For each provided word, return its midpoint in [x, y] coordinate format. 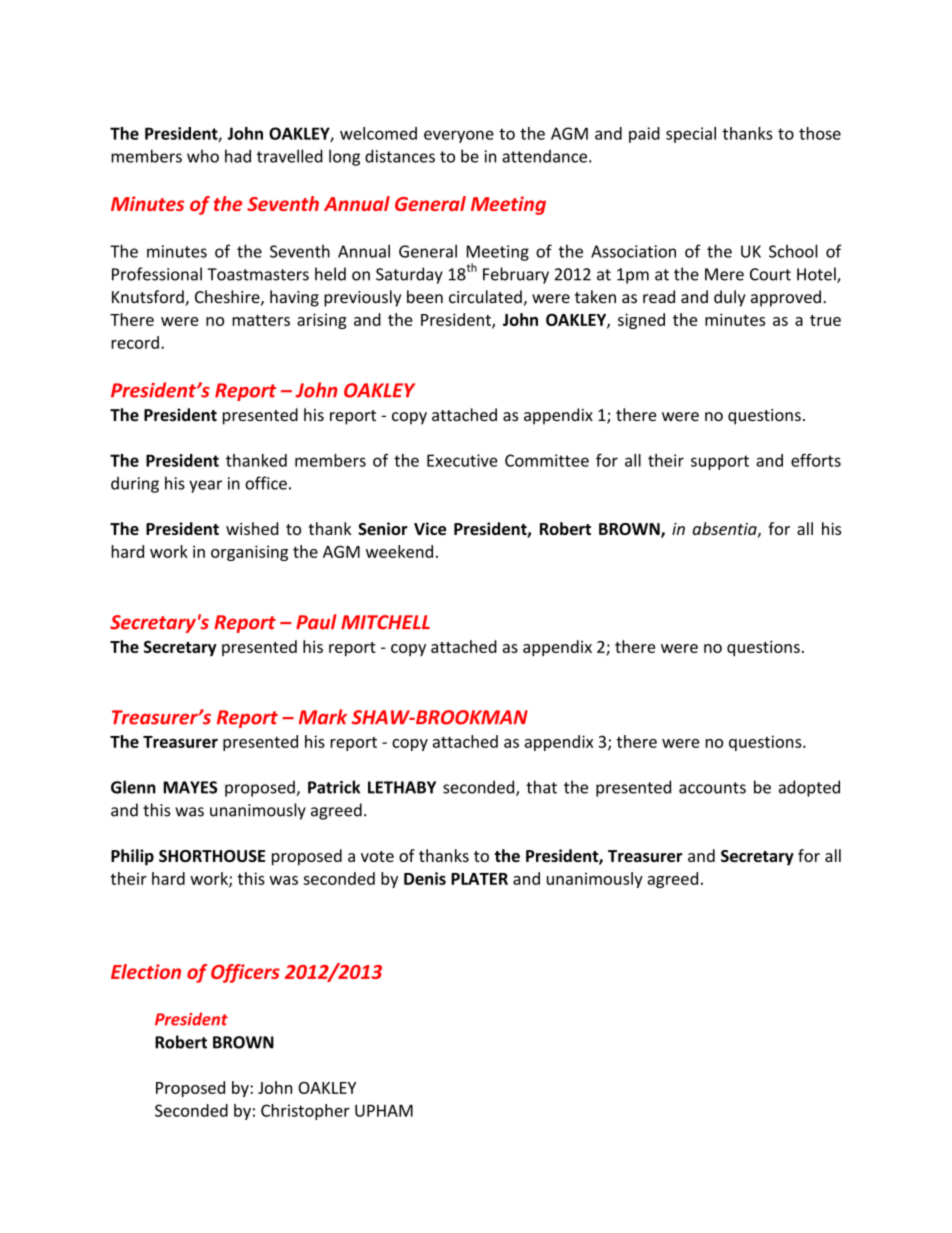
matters [261, 320]
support [720, 462]
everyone [459, 136]
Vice [430, 528]
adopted [809, 788]
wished [252, 528]
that [541, 787]
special [691, 135]
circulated [486, 298]
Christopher [305, 1112]
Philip [132, 857]
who [203, 156]
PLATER [479, 879]
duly [730, 298]
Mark [323, 717]
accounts [712, 788]
